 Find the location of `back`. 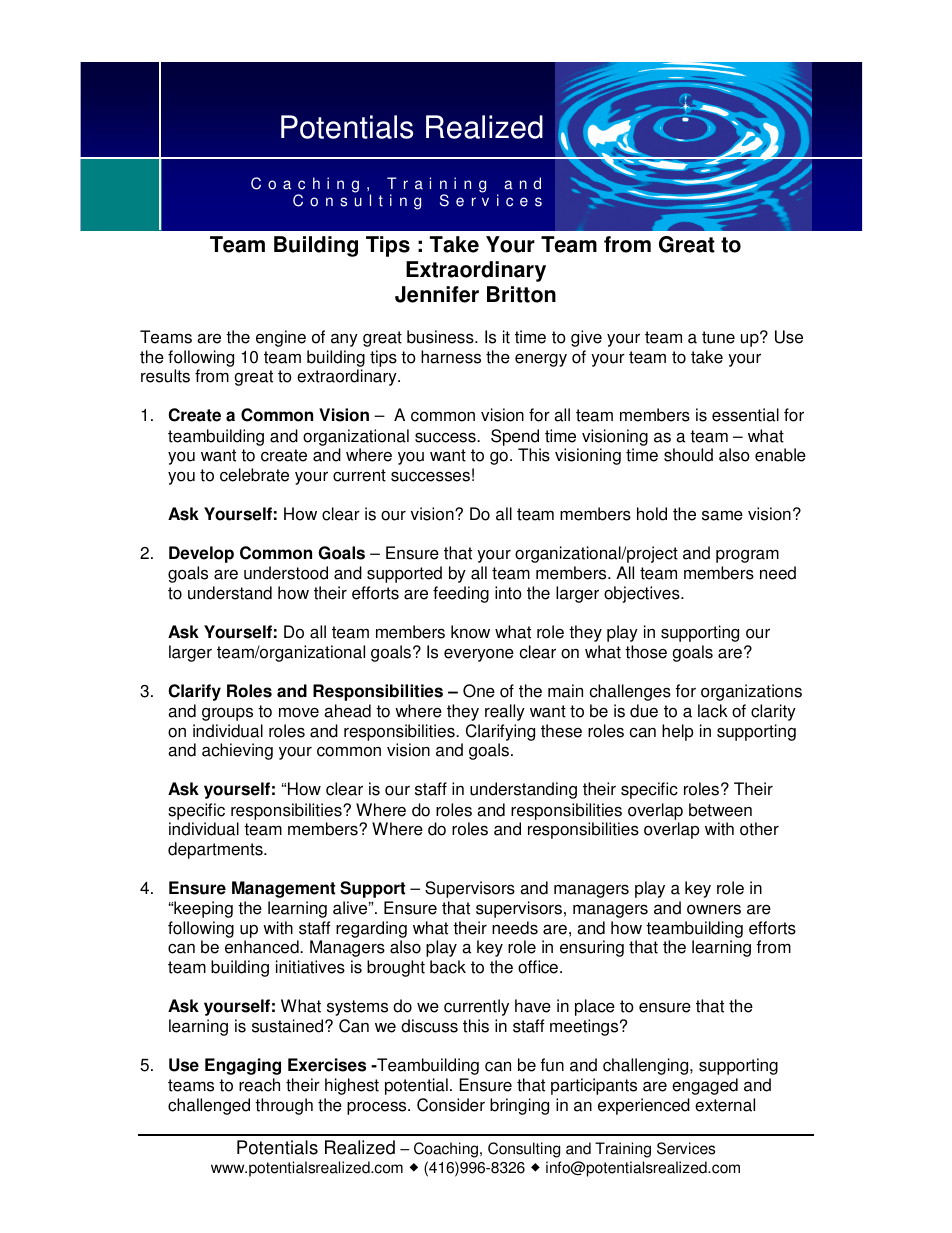

back is located at coordinates (448, 967).
